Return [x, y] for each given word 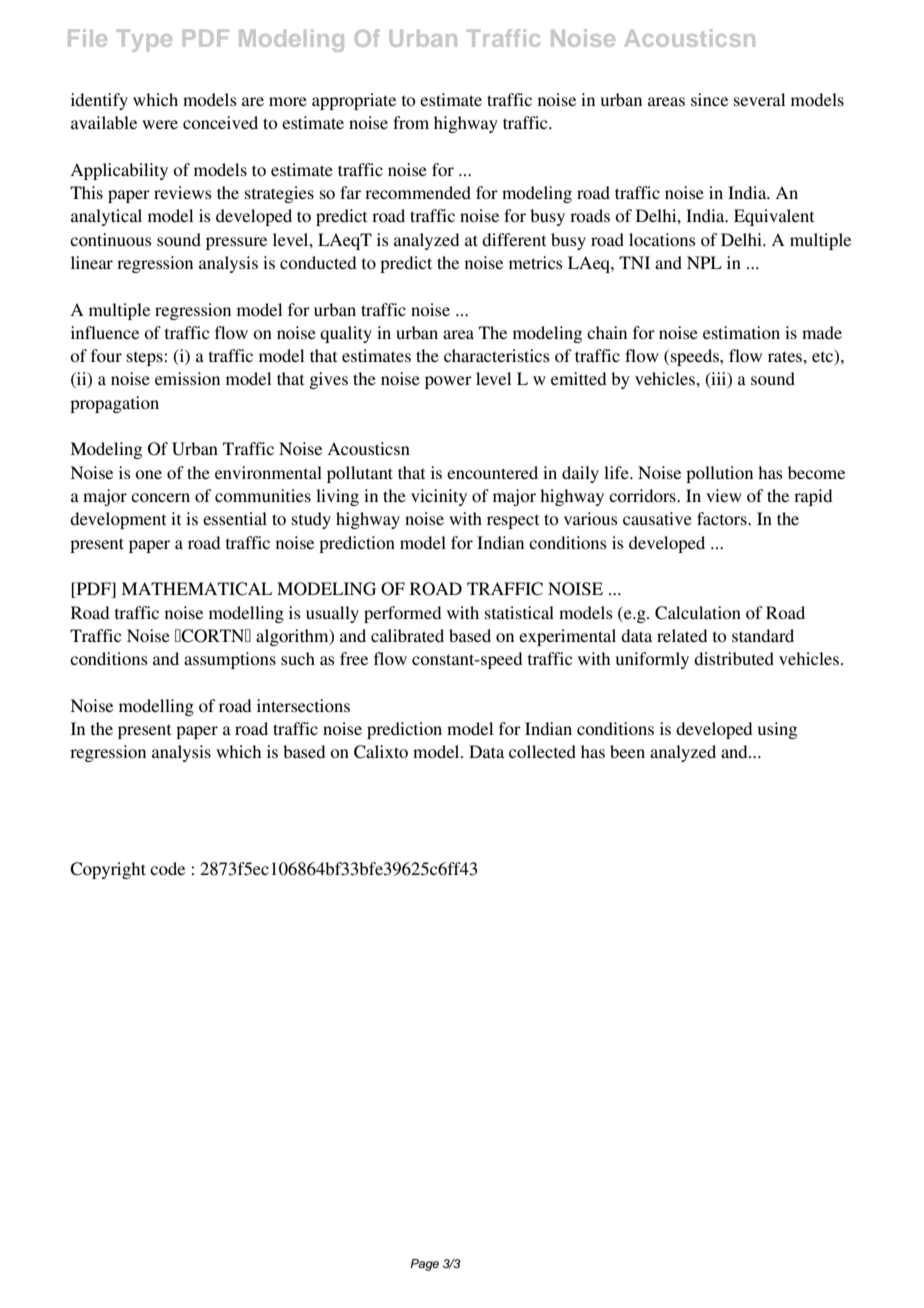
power [448, 382]
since [709, 99]
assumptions [230, 660]
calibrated [407, 635]
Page [424, 1265]
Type [144, 41]
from [411, 122]
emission [187, 378]
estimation [741, 332]
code [167, 868]
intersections [303, 705]
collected [542, 751]
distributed [734, 658]
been [627, 751]
